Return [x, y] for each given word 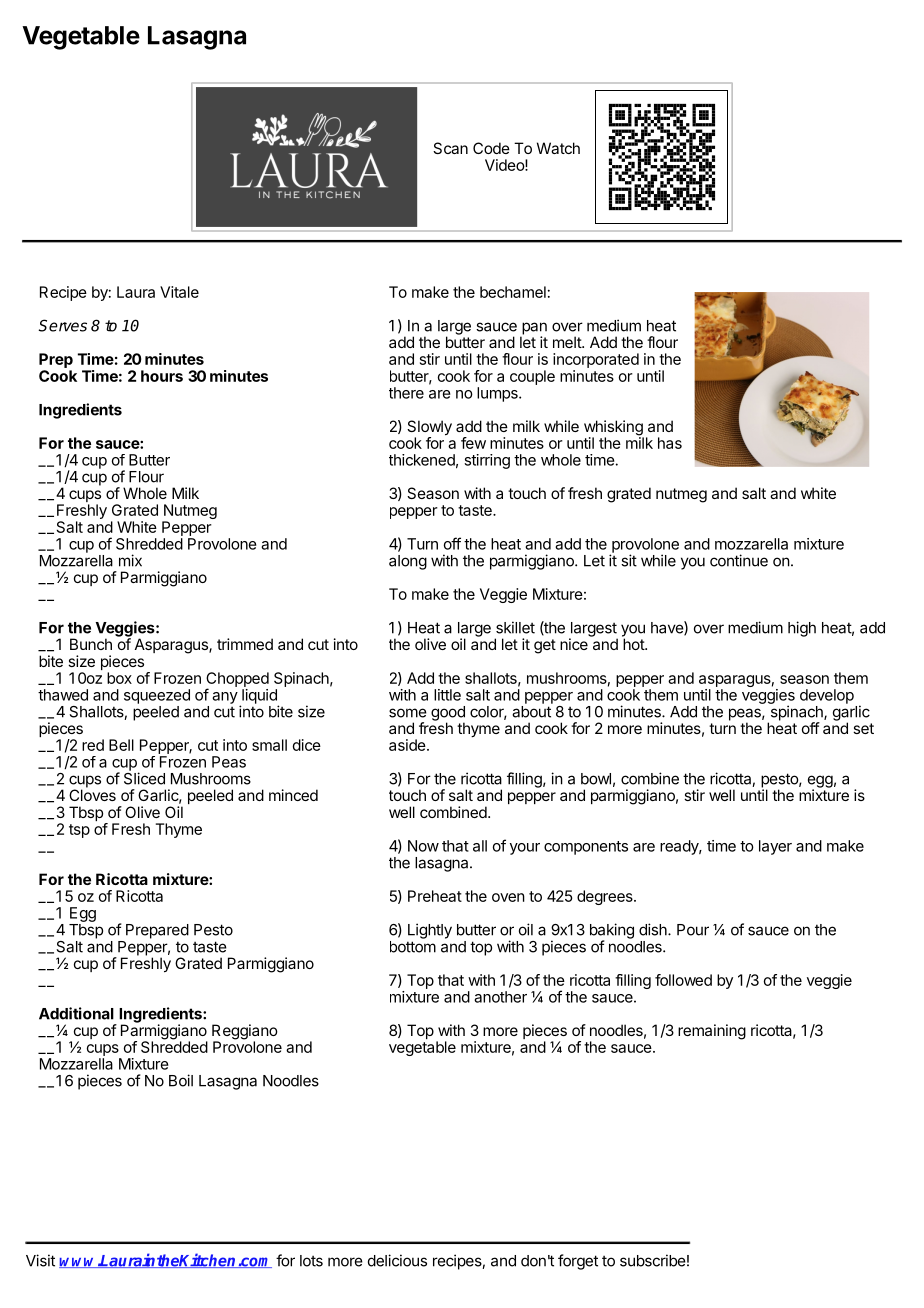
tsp [79, 831]
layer [775, 847]
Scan [450, 148]
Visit [40, 1260]
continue [739, 560]
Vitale [179, 292]
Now [423, 846]
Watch [558, 148]
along [408, 562]
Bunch [91, 644]
